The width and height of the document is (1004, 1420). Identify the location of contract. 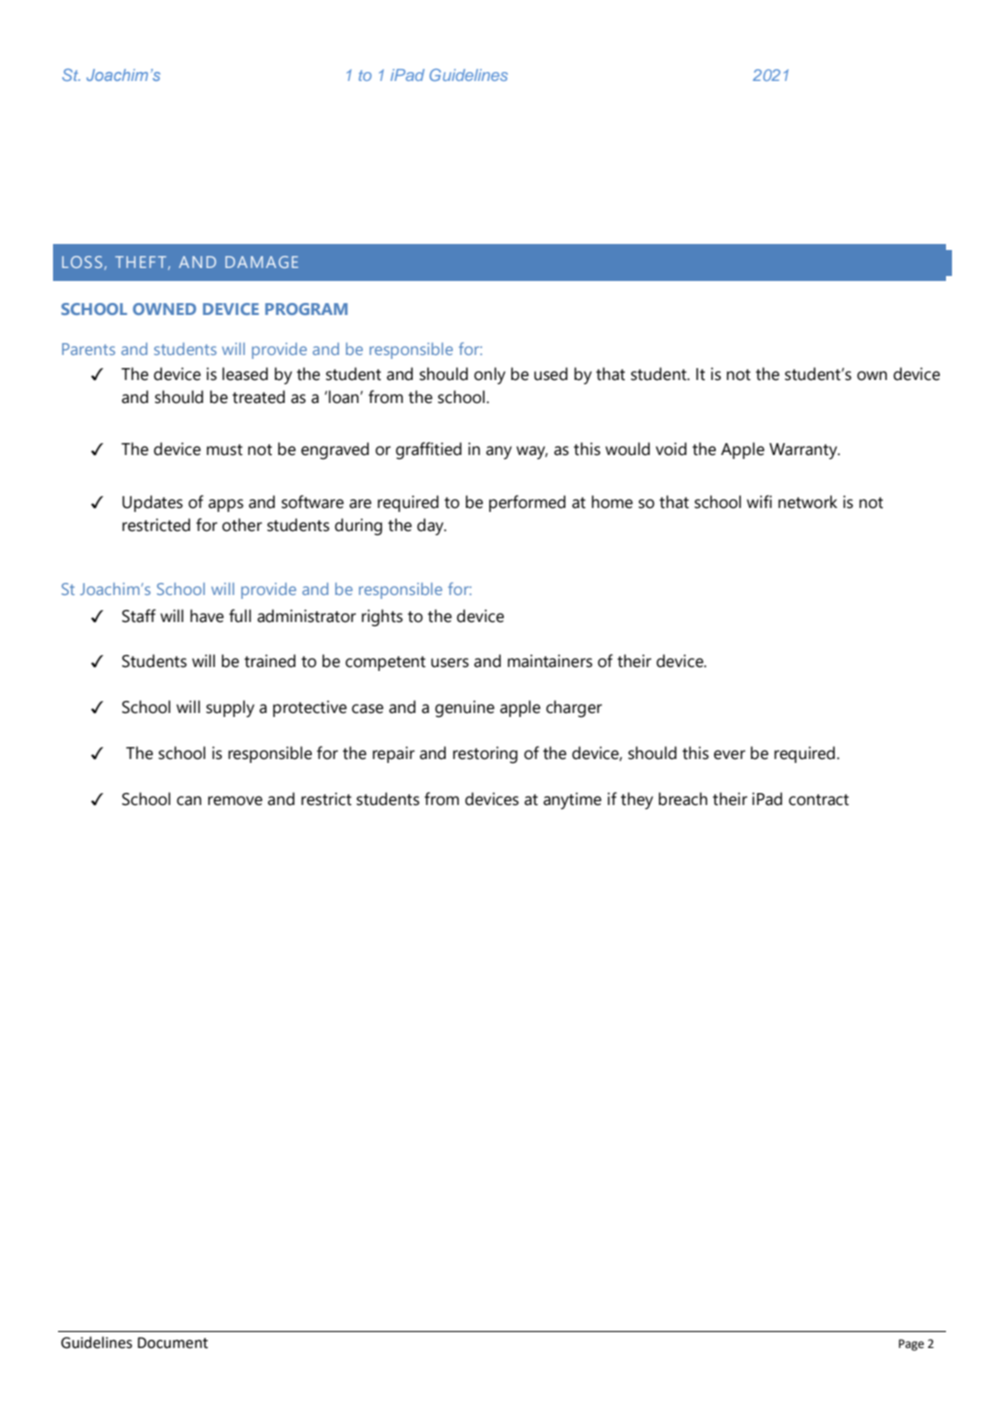
(819, 800).
